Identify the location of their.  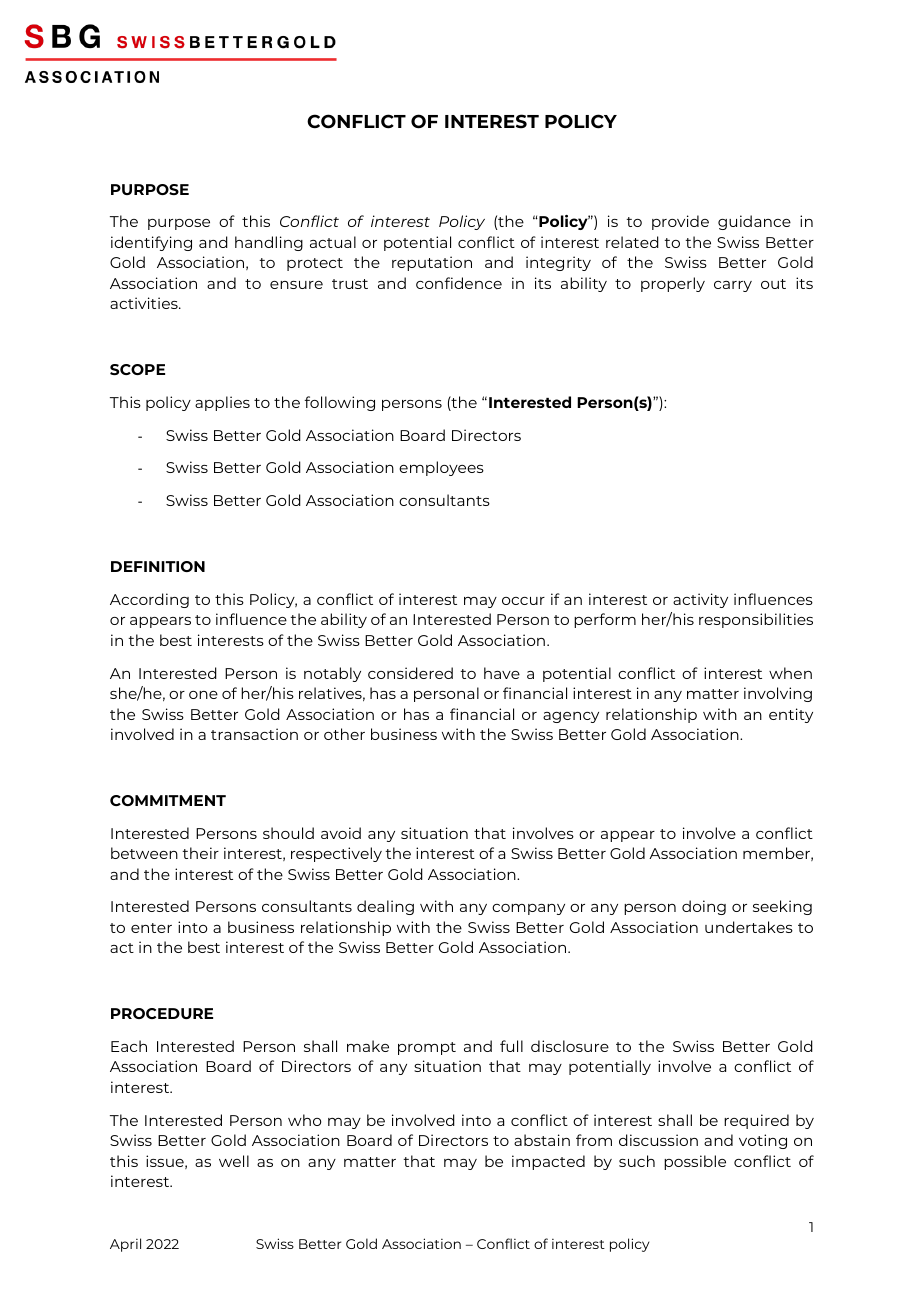
(200, 853).
